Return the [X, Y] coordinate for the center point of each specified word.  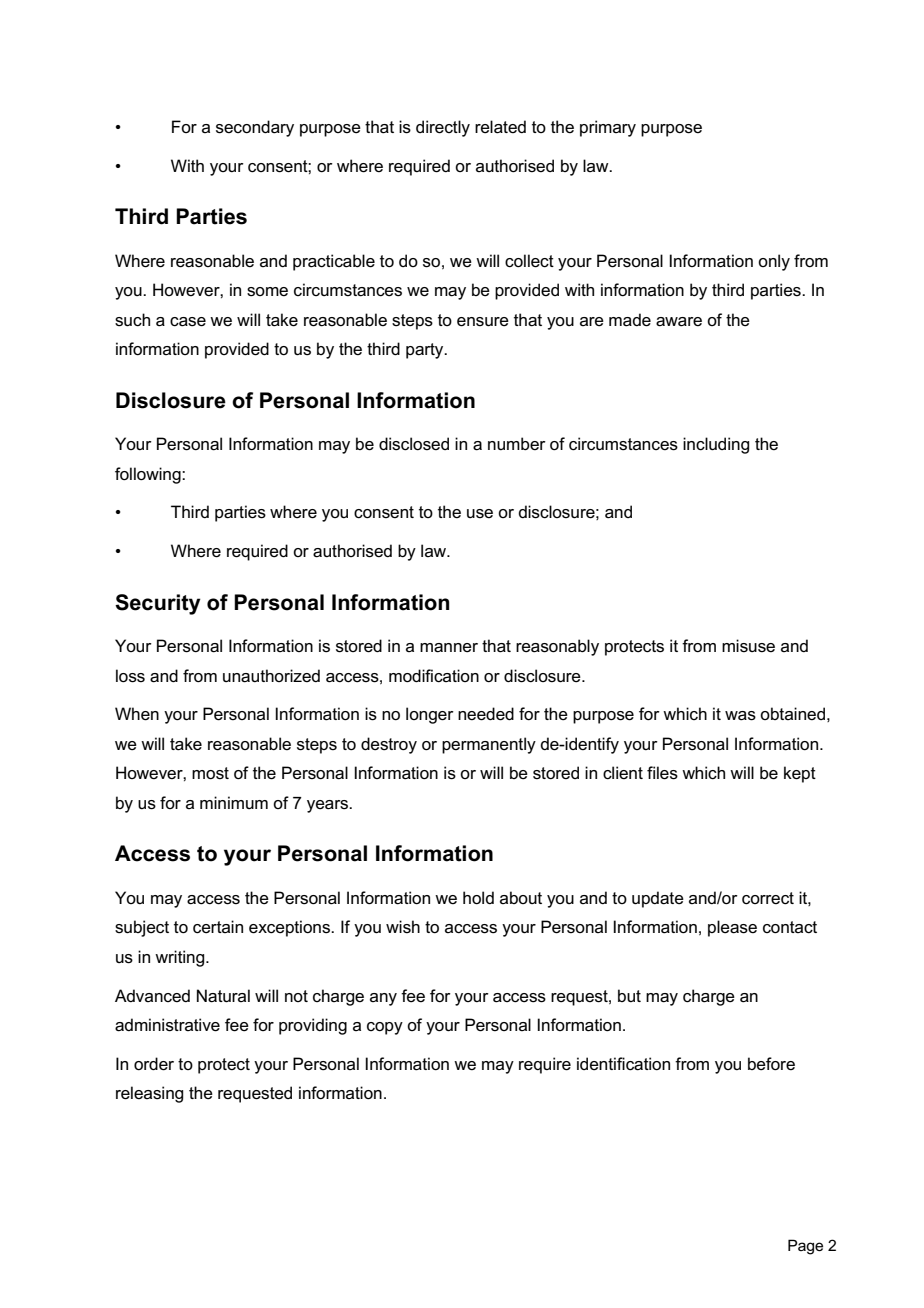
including [716, 445]
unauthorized [271, 676]
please [732, 928]
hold [478, 898]
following [149, 475]
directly [443, 128]
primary [608, 128]
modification [434, 676]
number [517, 443]
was [740, 716]
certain [218, 927]
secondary [255, 128]
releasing [149, 1094]
